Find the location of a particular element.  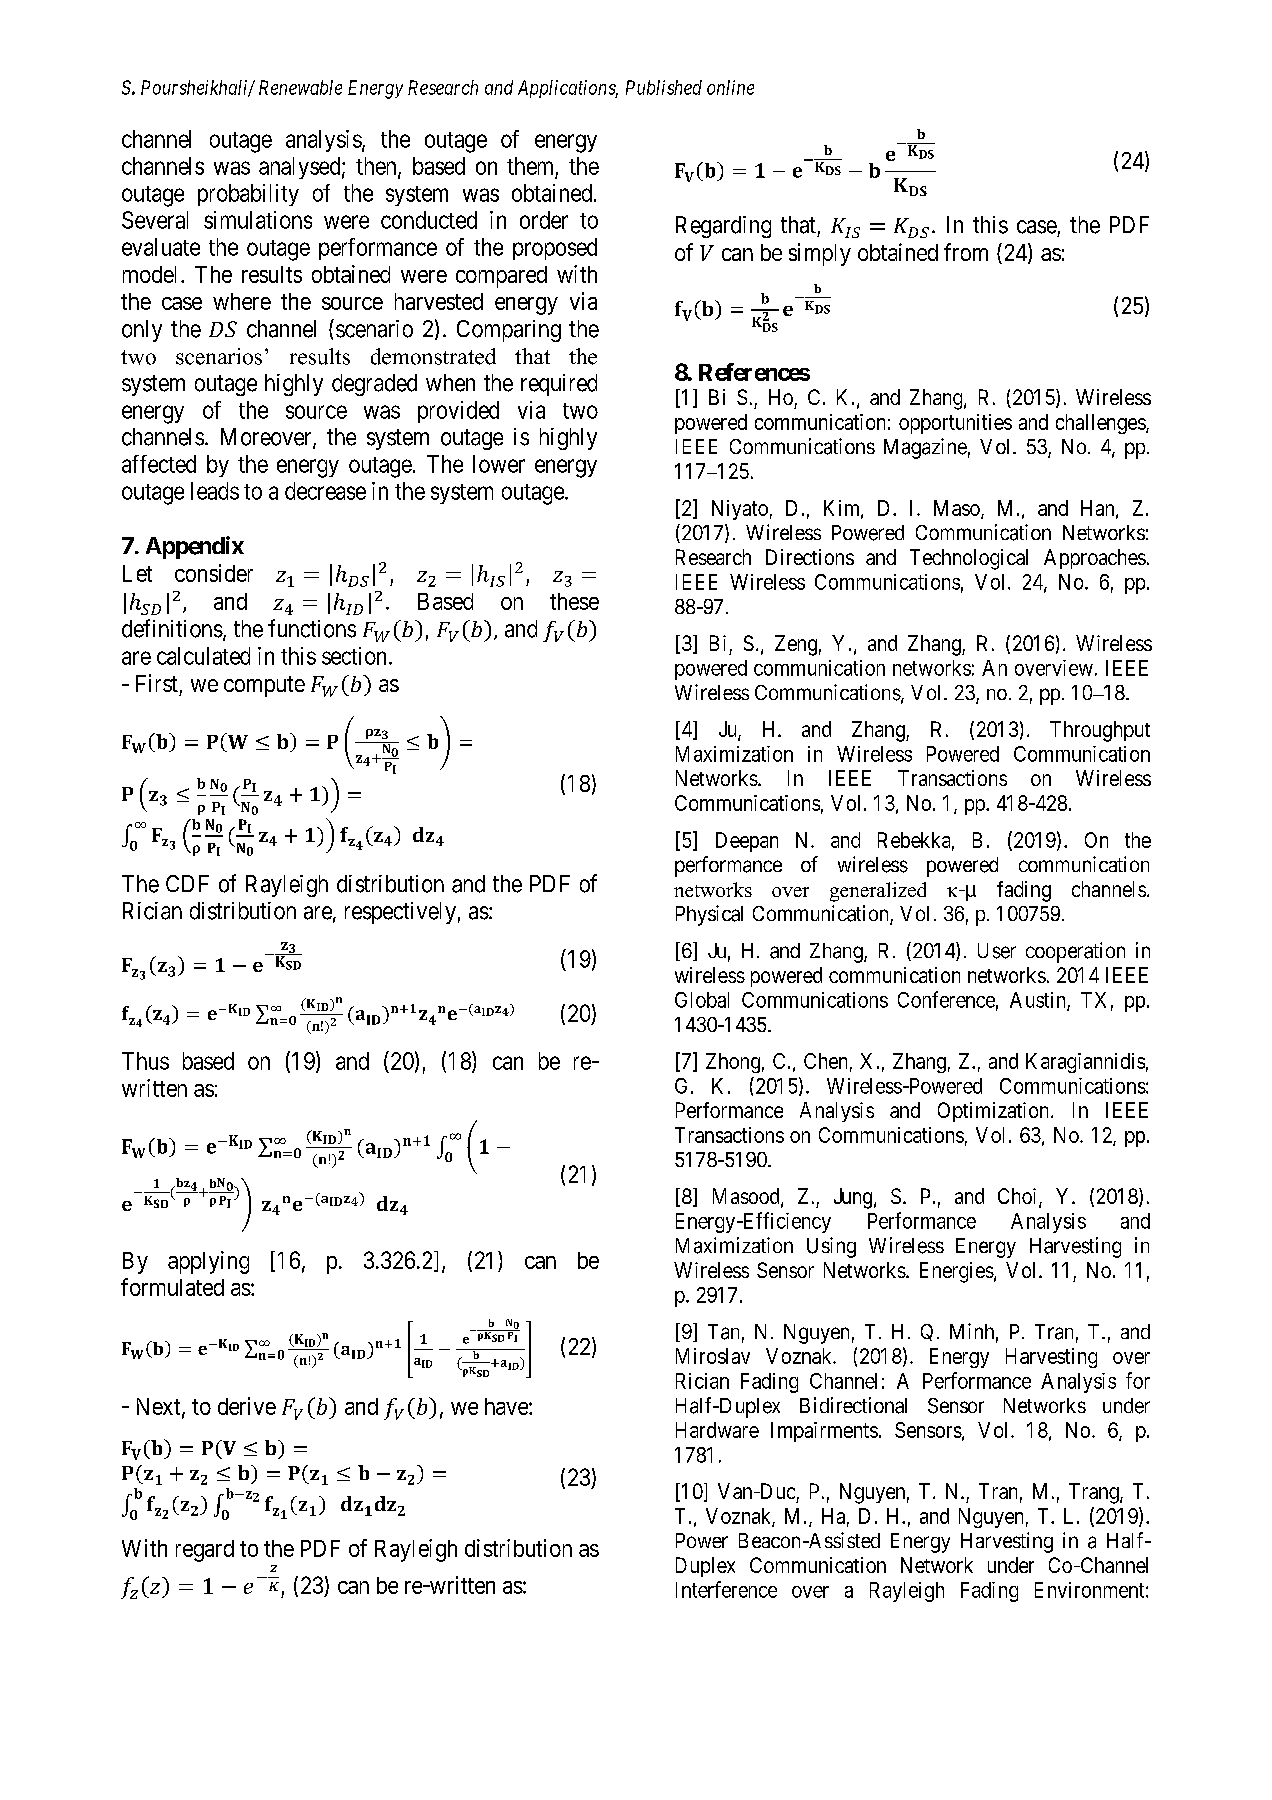

from is located at coordinates (966, 252).
